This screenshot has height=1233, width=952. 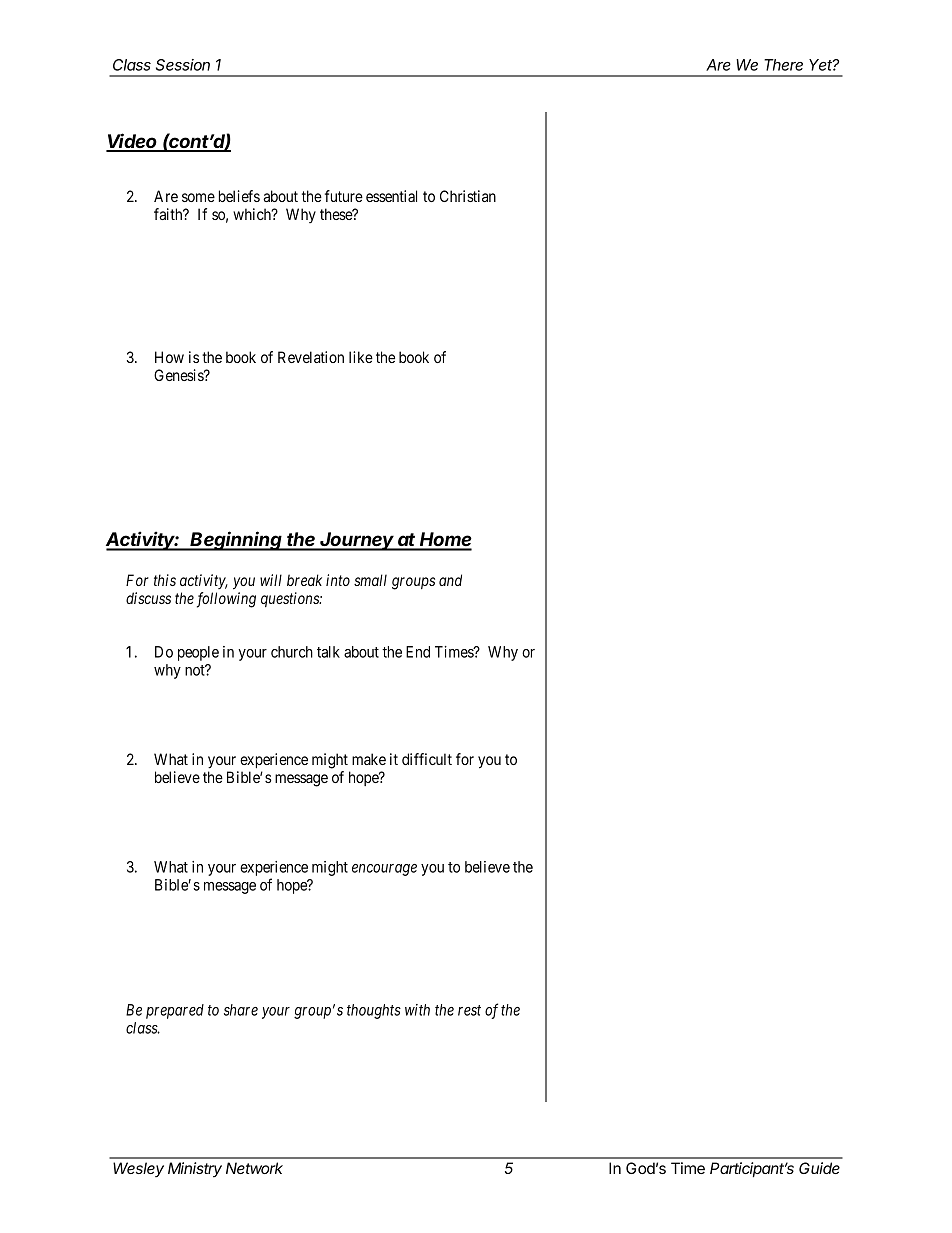 What do you see at coordinates (418, 652) in the screenshot?
I see `End` at bounding box center [418, 652].
